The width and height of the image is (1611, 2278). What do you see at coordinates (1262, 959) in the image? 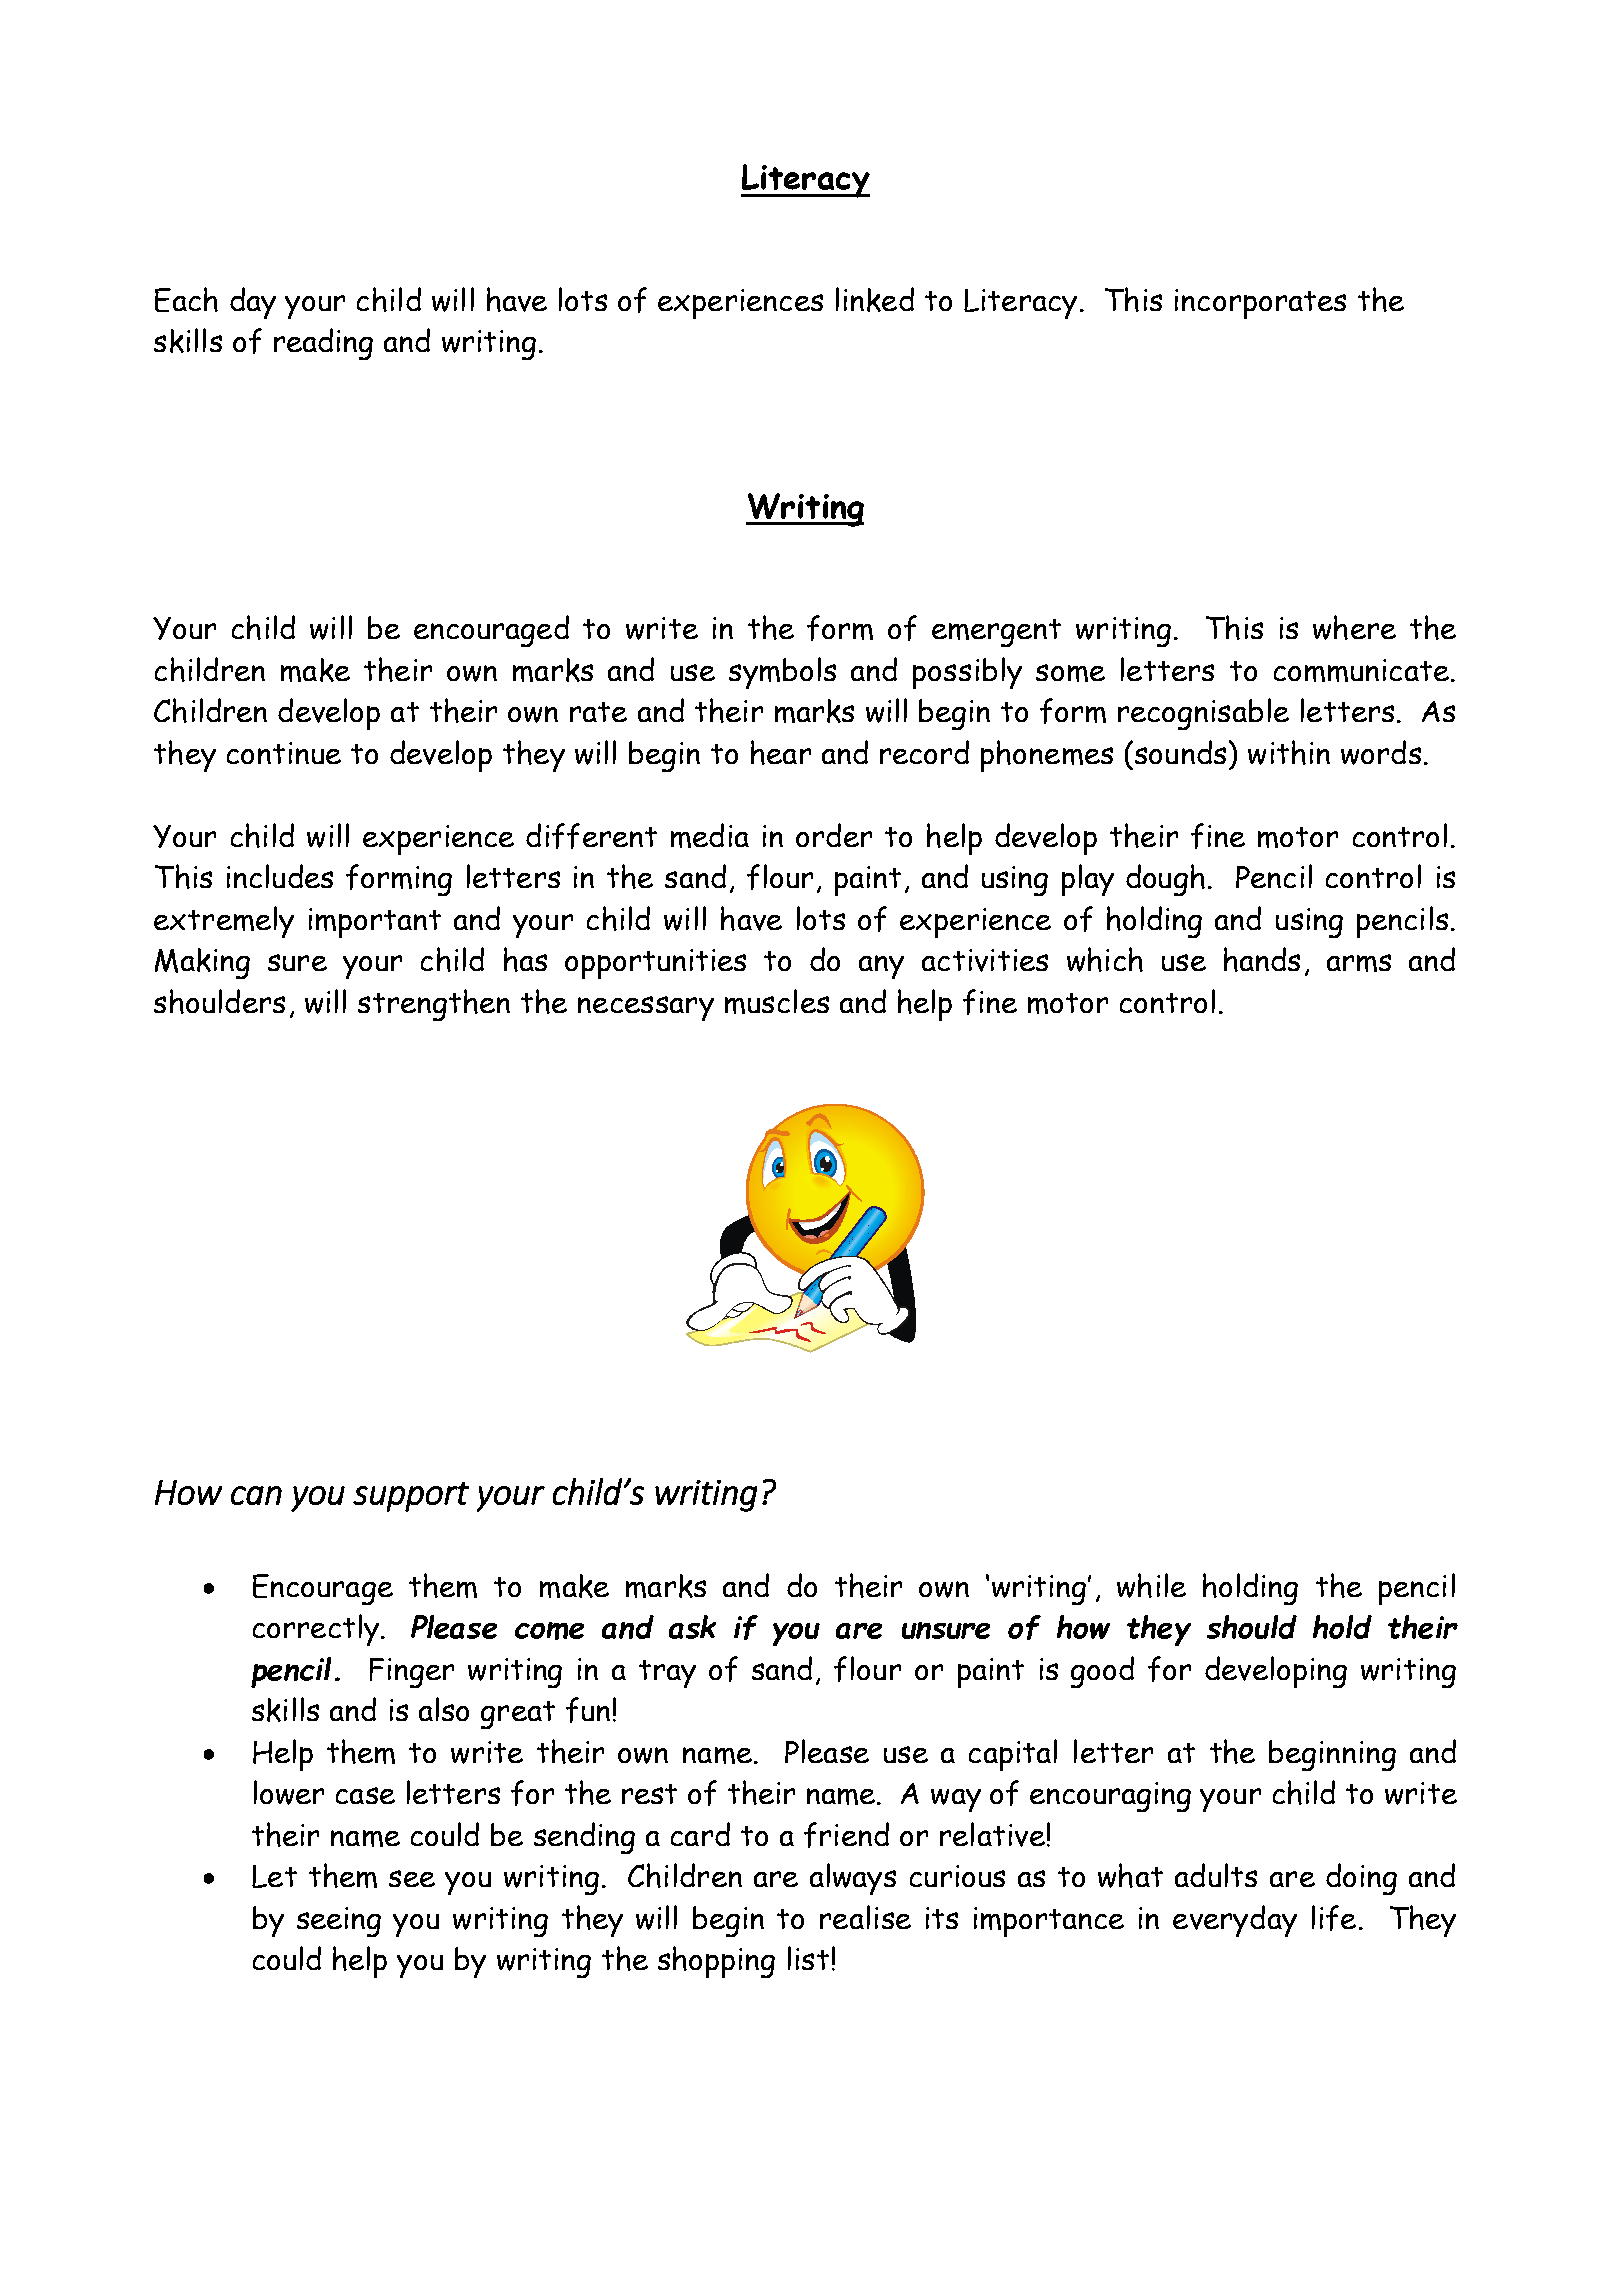
I see `hands` at bounding box center [1262, 959].
